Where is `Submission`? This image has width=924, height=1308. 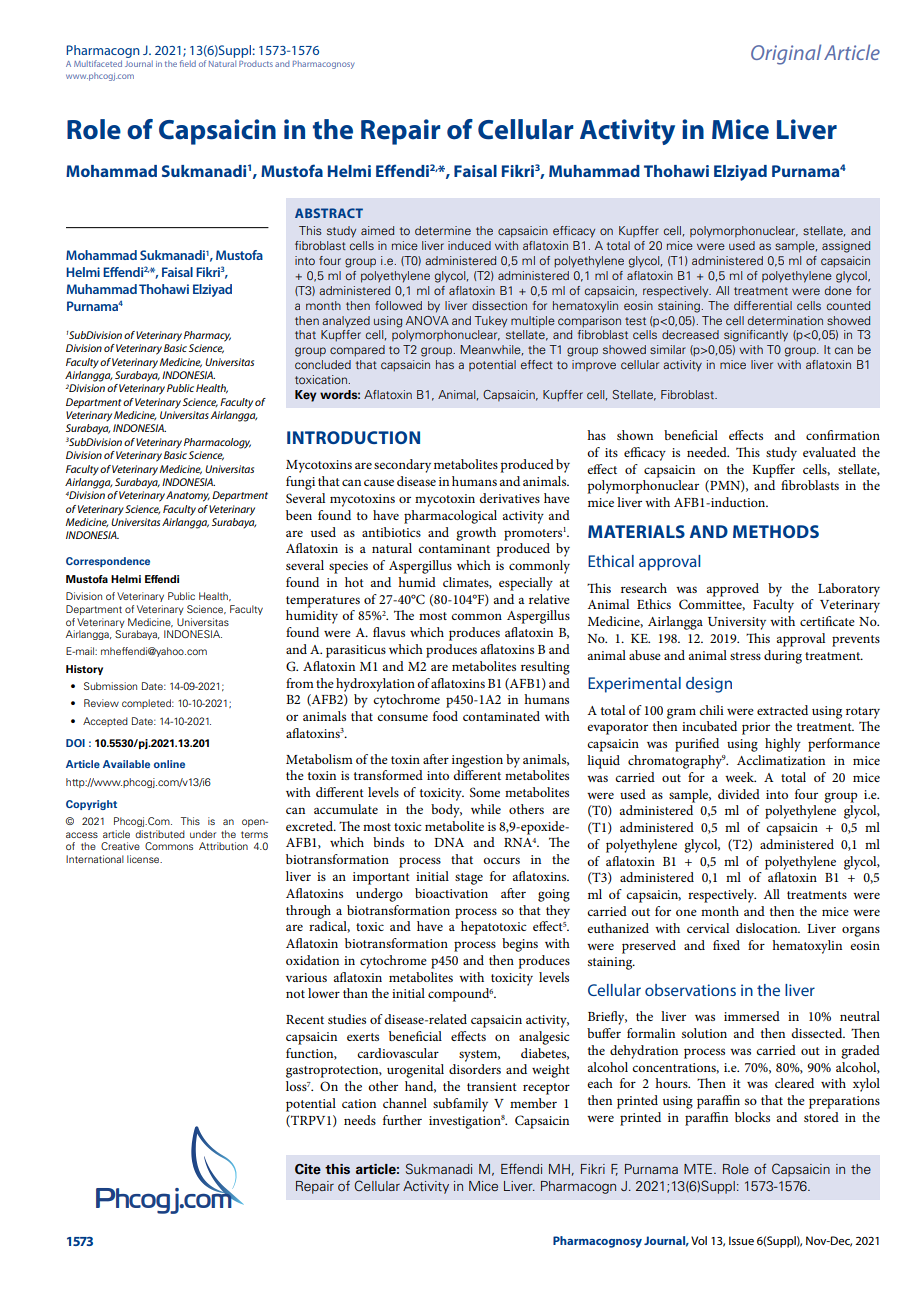 Submission is located at coordinates (110, 686).
